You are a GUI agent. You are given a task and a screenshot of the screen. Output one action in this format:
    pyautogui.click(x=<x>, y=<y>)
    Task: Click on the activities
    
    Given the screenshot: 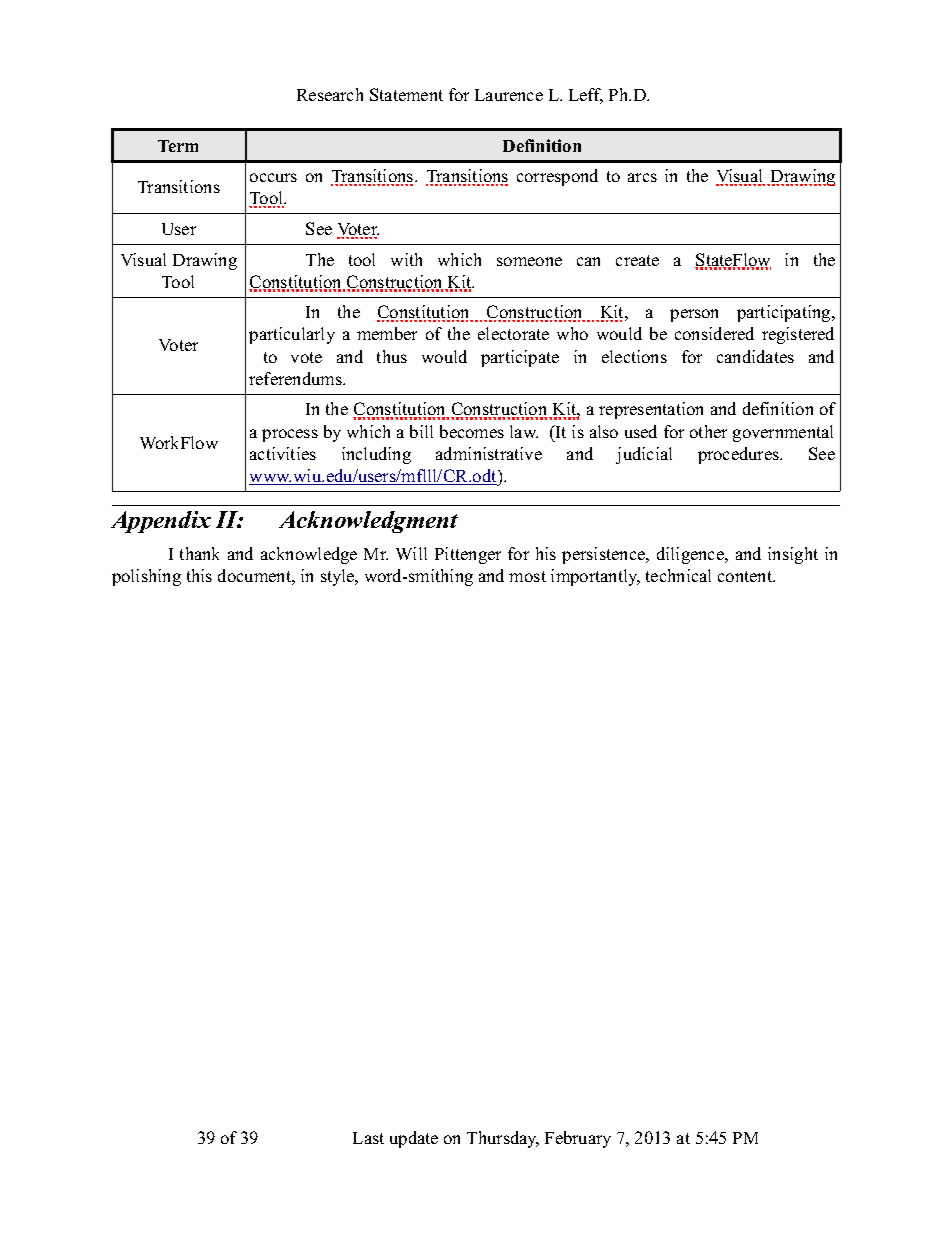 What is the action you would take?
    pyautogui.click(x=283, y=453)
